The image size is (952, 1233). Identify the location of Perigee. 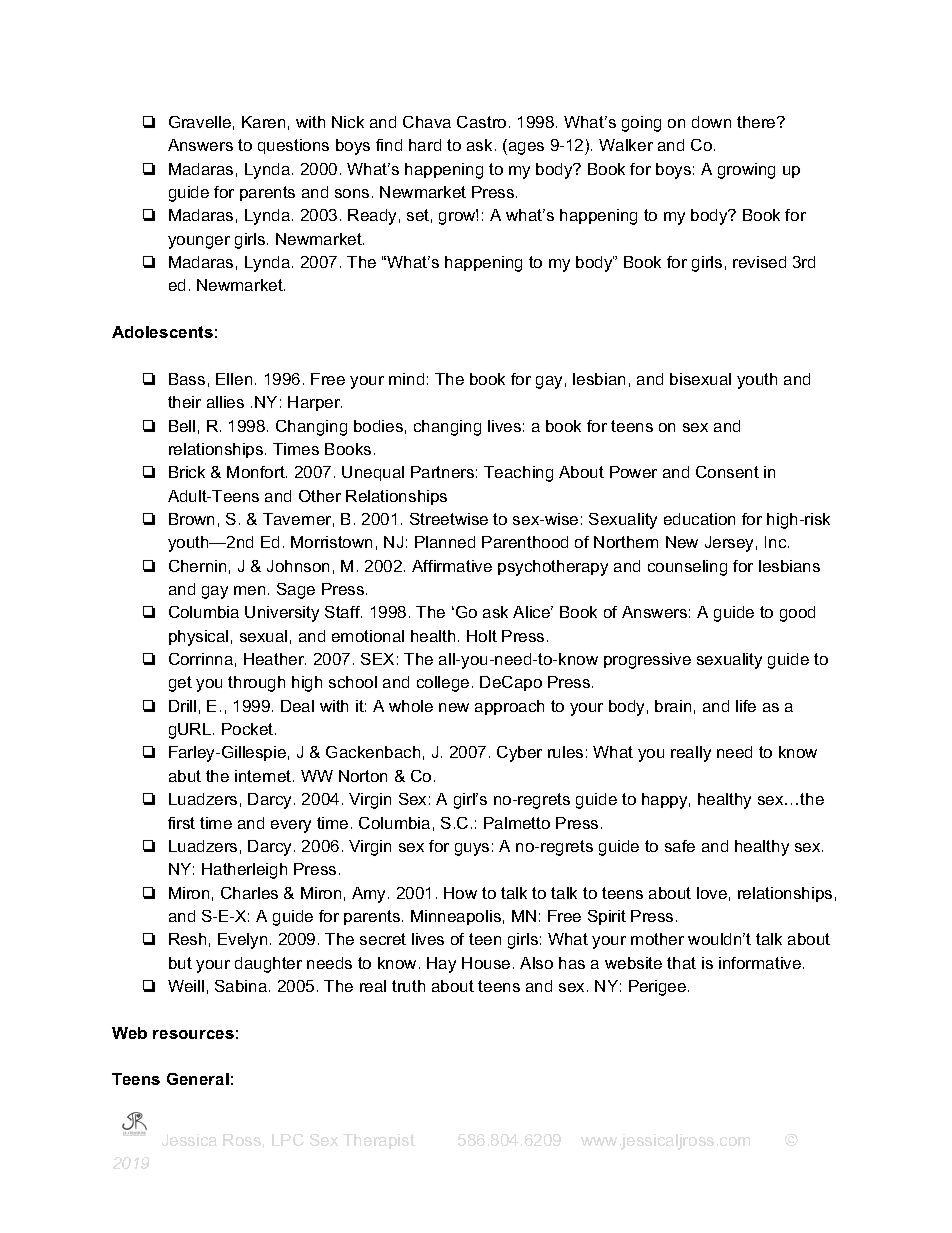
(659, 988).
